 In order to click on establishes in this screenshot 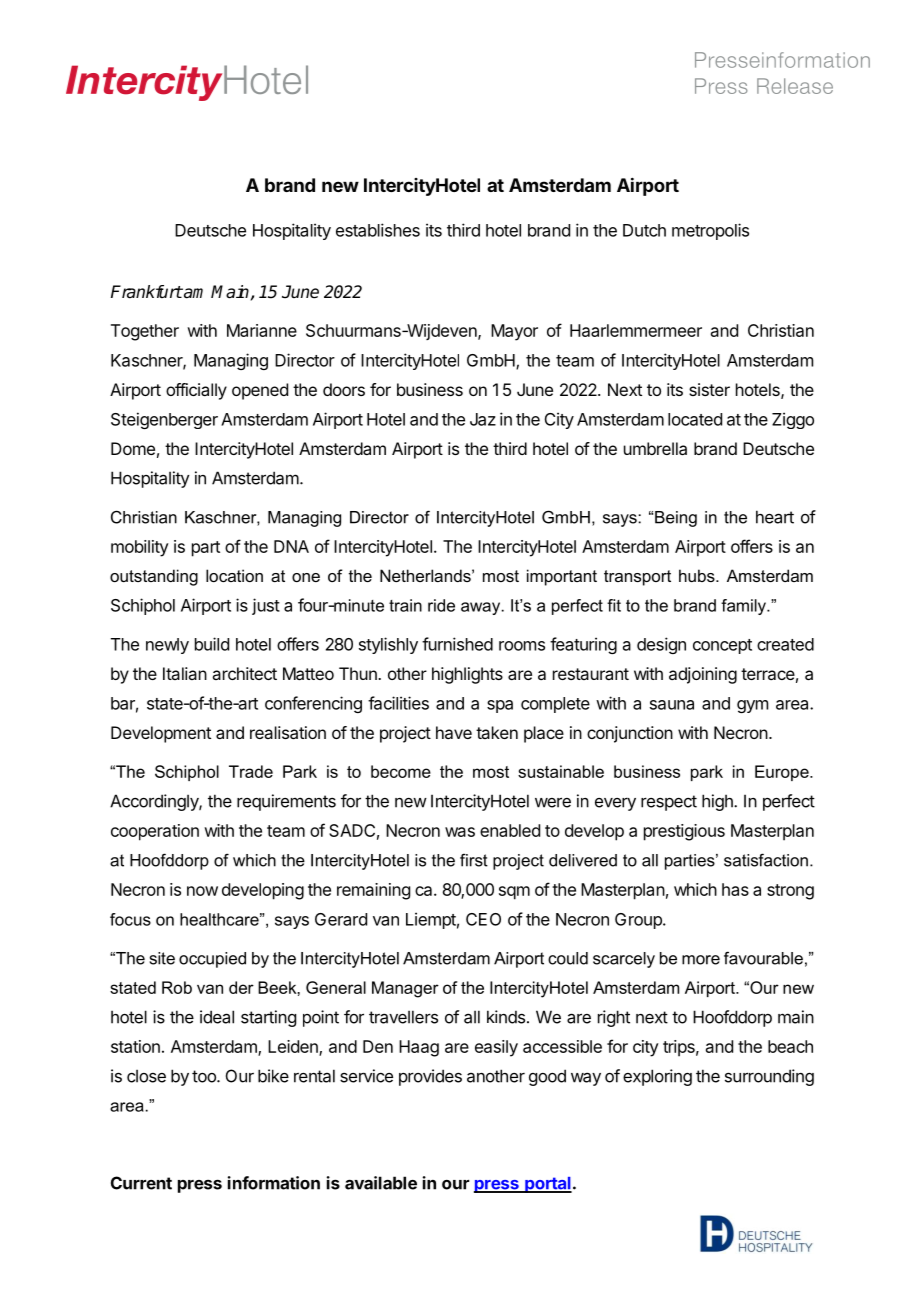, I will do `click(378, 230)`.
